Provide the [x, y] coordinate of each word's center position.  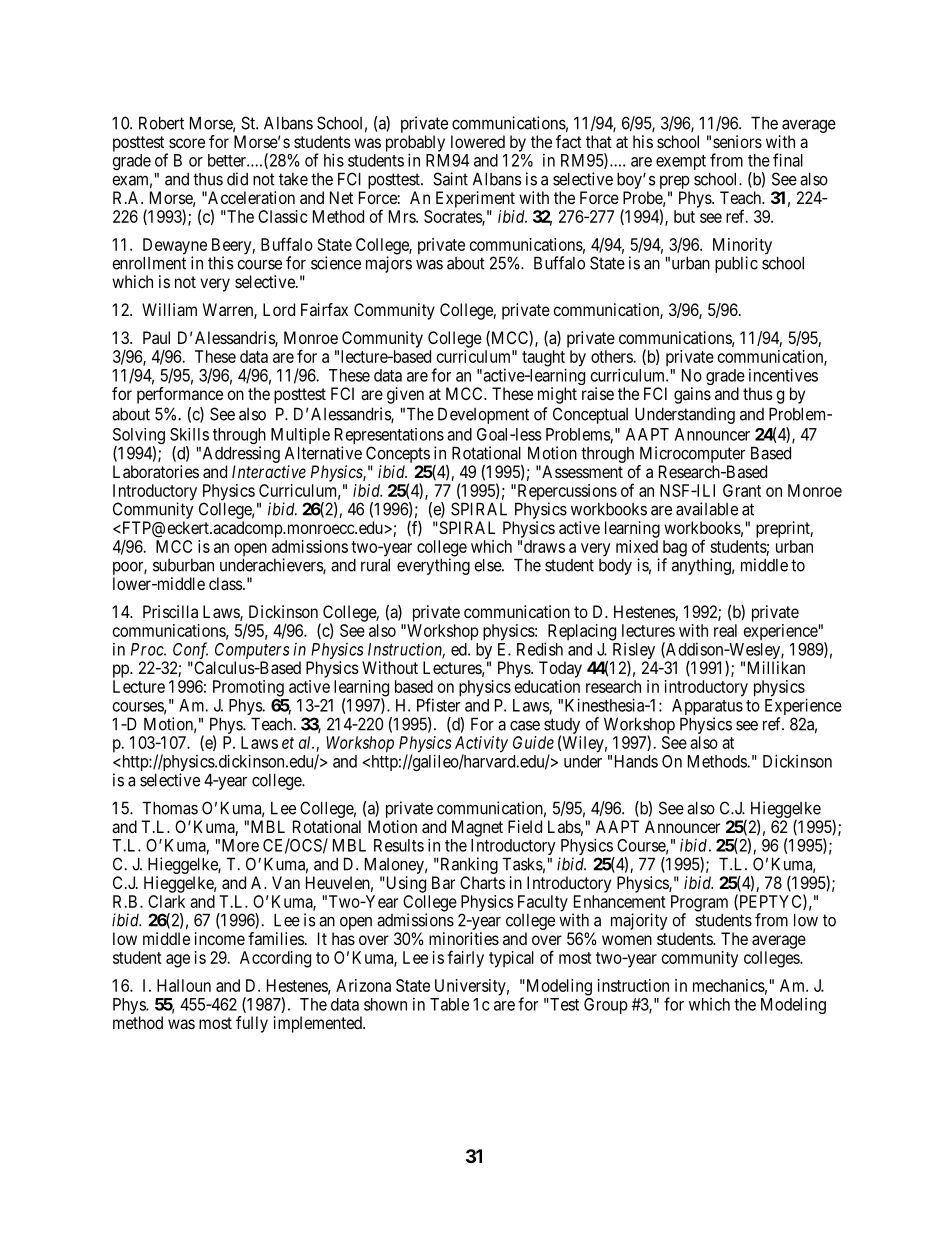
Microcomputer [692, 454]
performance [180, 395]
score [187, 143]
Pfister [438, 705]
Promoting [248, 688]
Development [483, 415]
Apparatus [707, 708]
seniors [737, 141]
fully [252, 1024]
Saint [450, 179]
